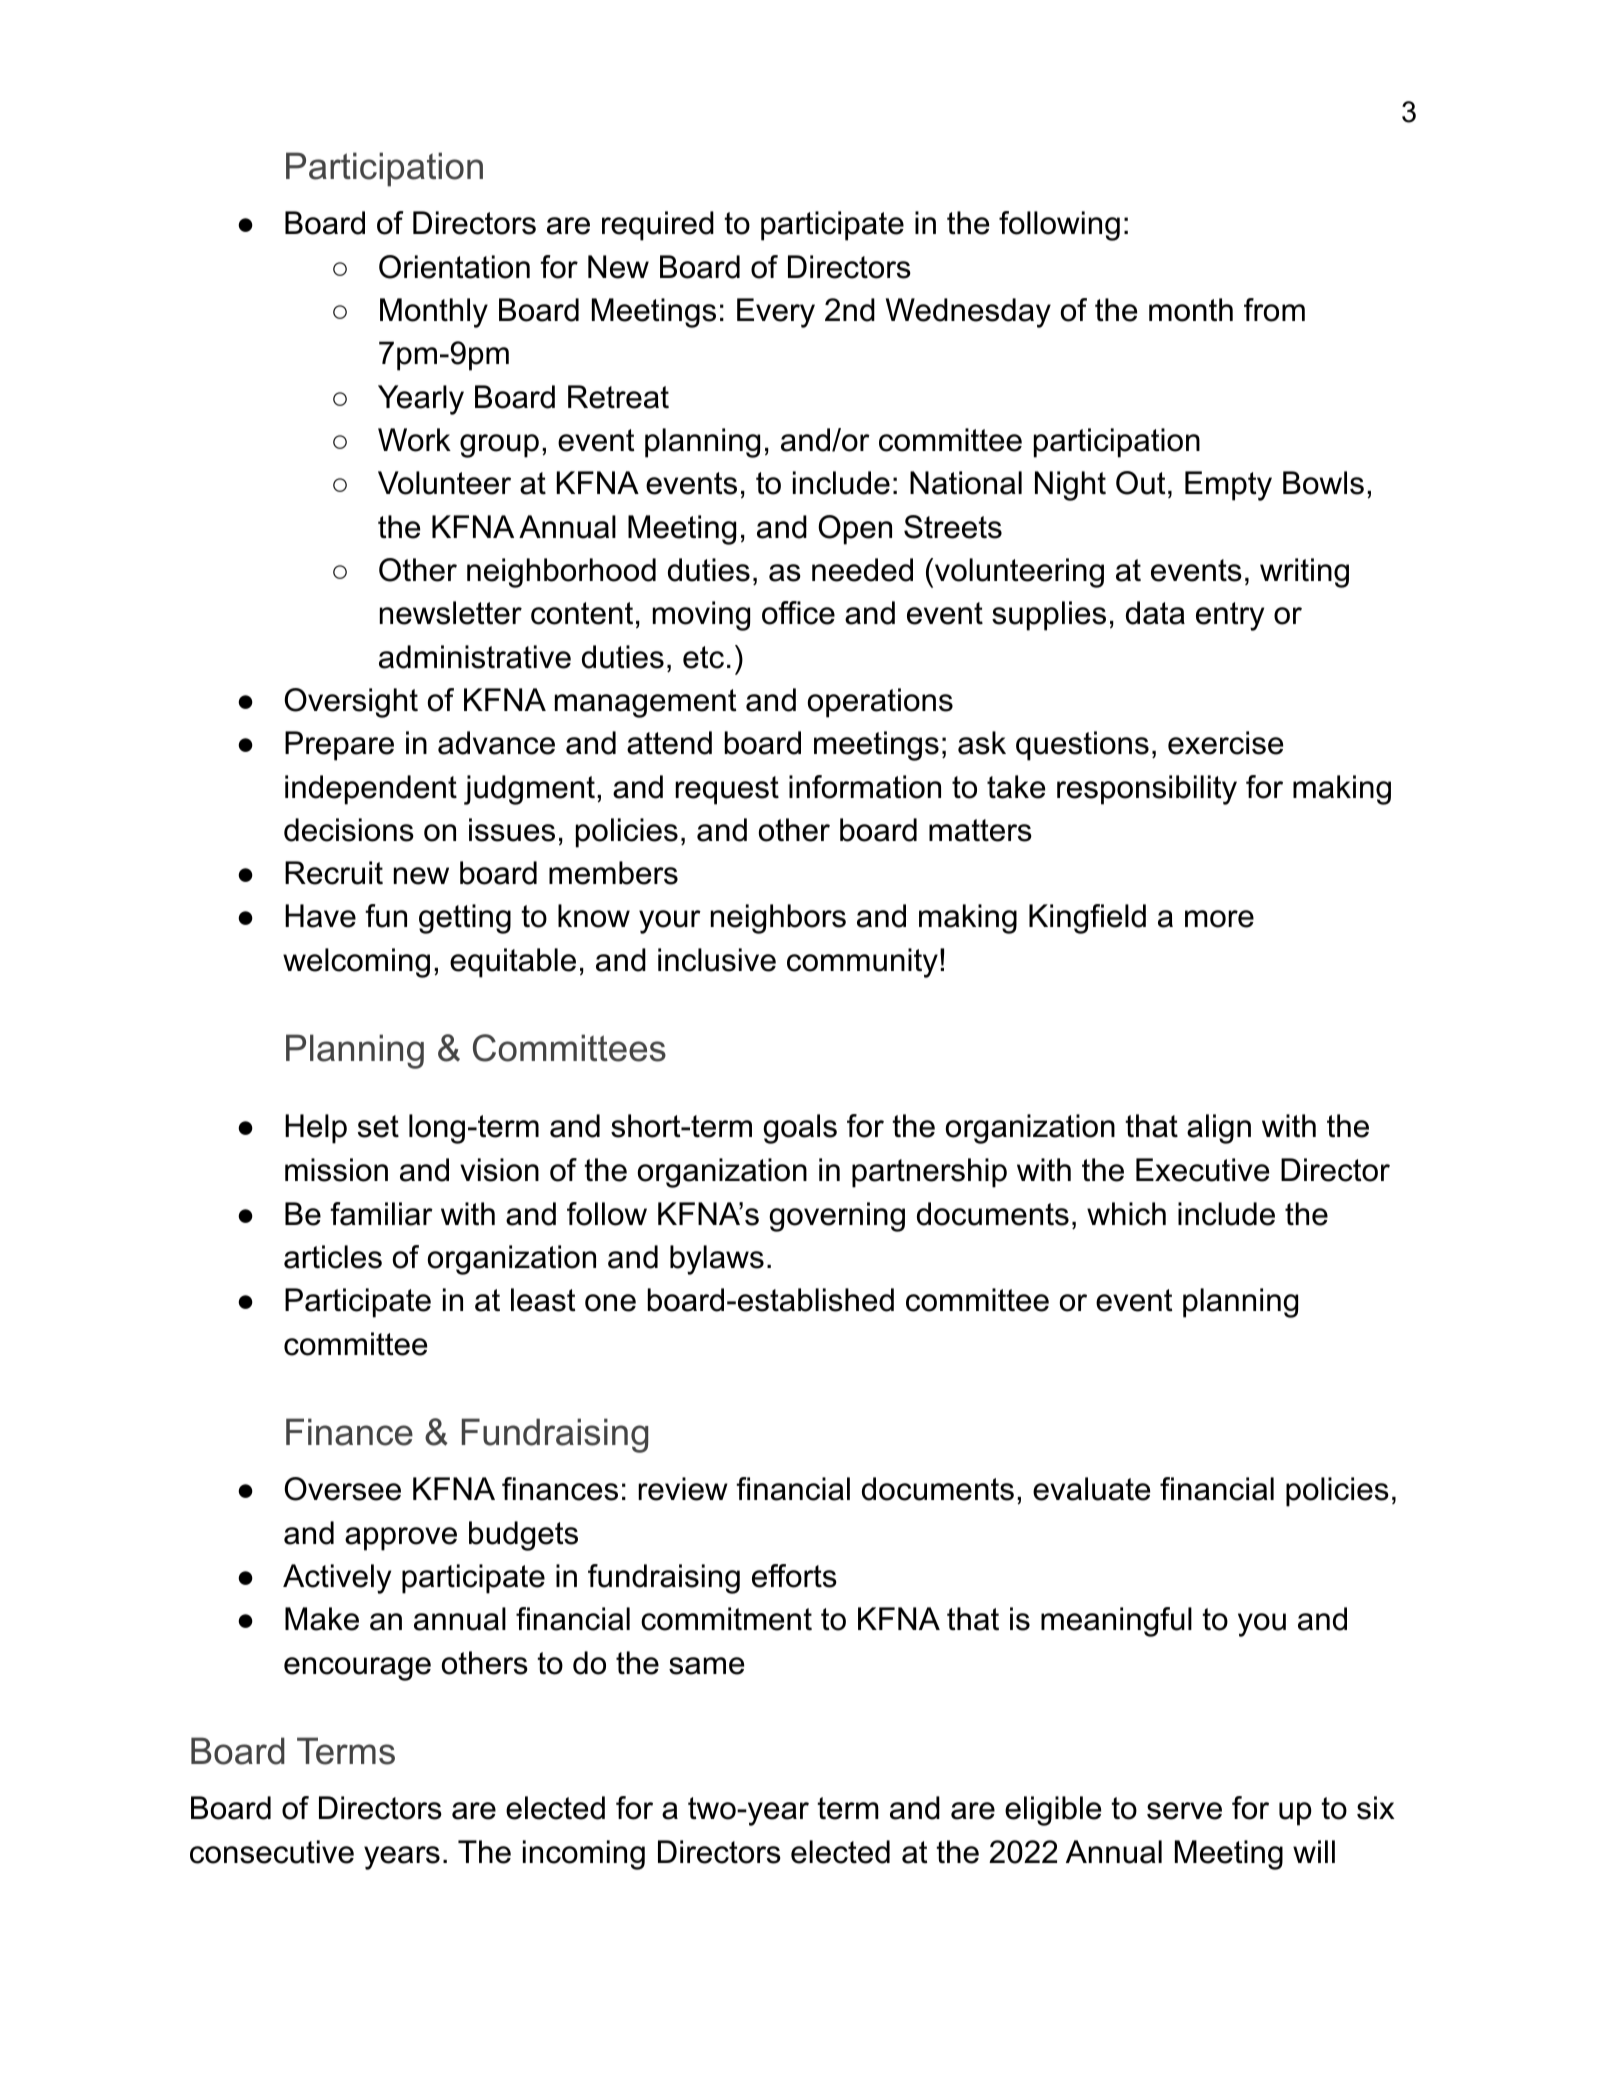 The height and width of the screenshot is (2079, 1606). Describe the element at coordinates (1219, 1129) in the screenshot. I see `align` at that location.
